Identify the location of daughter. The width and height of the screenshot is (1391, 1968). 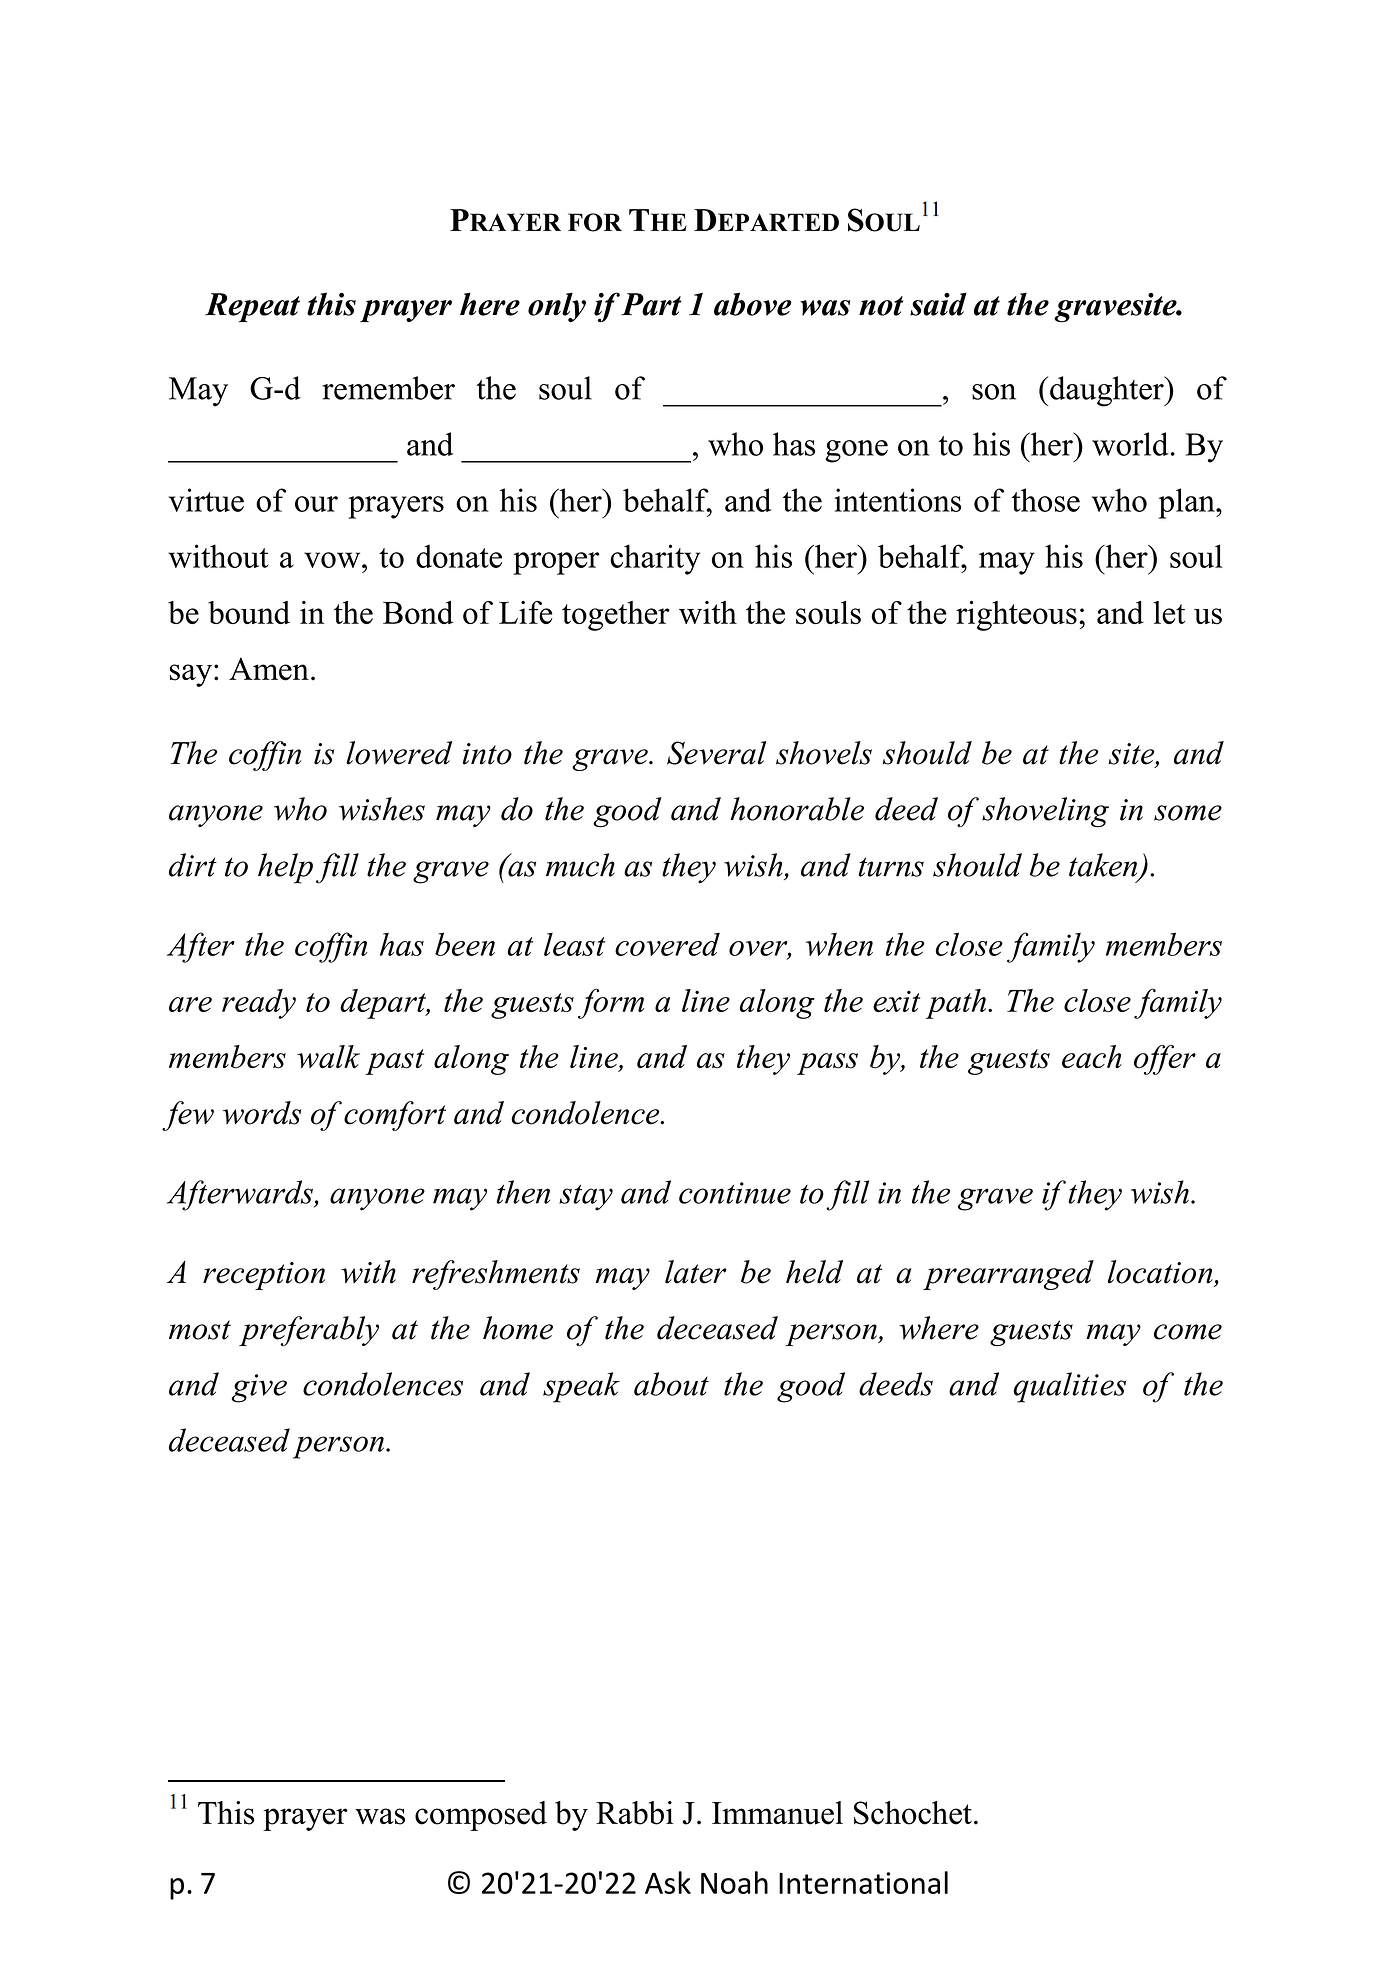
(1108, 391).
